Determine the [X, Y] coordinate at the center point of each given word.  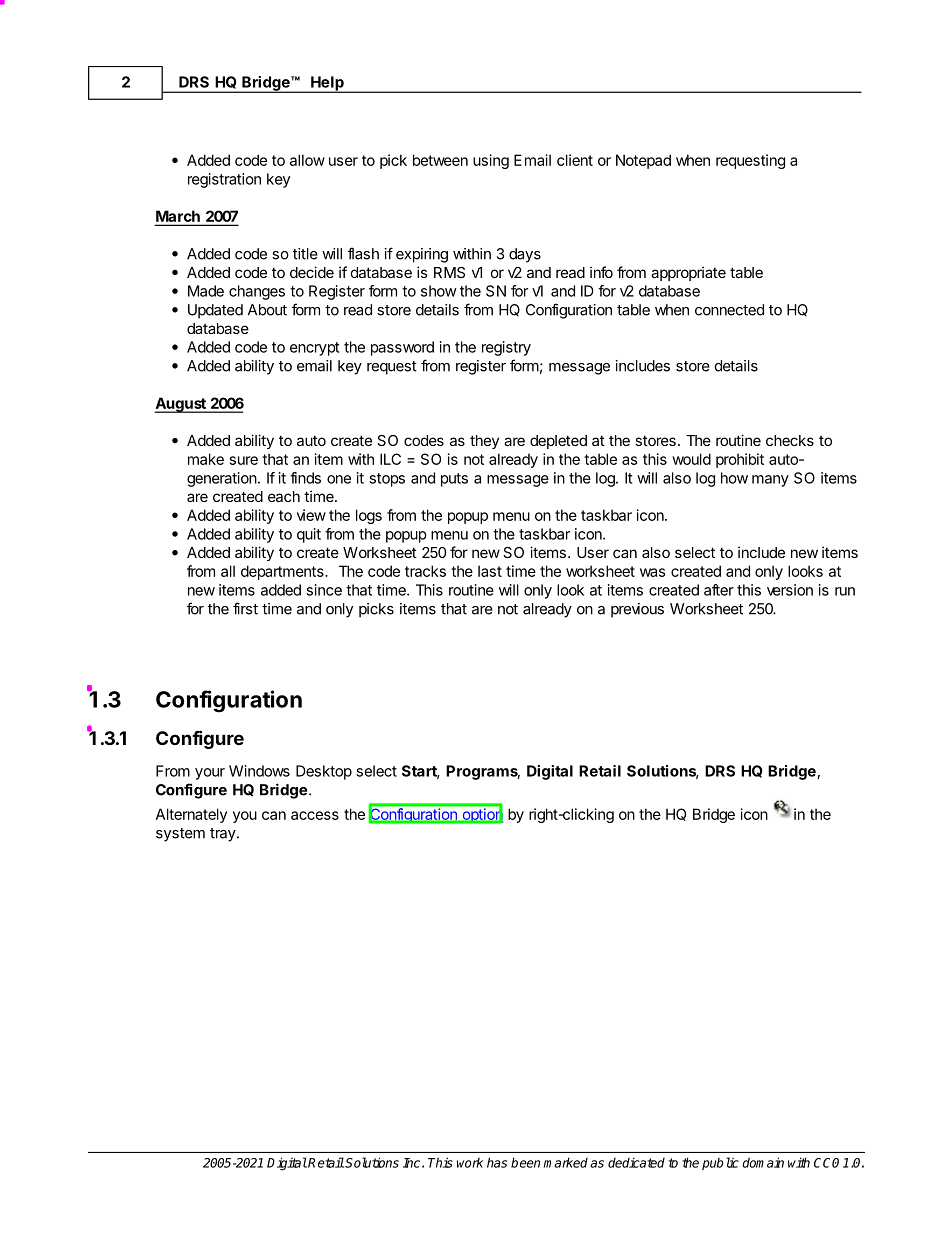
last [490, 571]
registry [506, 348]
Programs [483, 772]
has [497, 1162]
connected [729, 310]
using [491, 161]
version [790, 590]
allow [307, 160]
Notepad [643, 161]
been [525, 1162]
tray [223, 835]
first [245, 608]
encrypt [314, 349]
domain [763, 1162]
